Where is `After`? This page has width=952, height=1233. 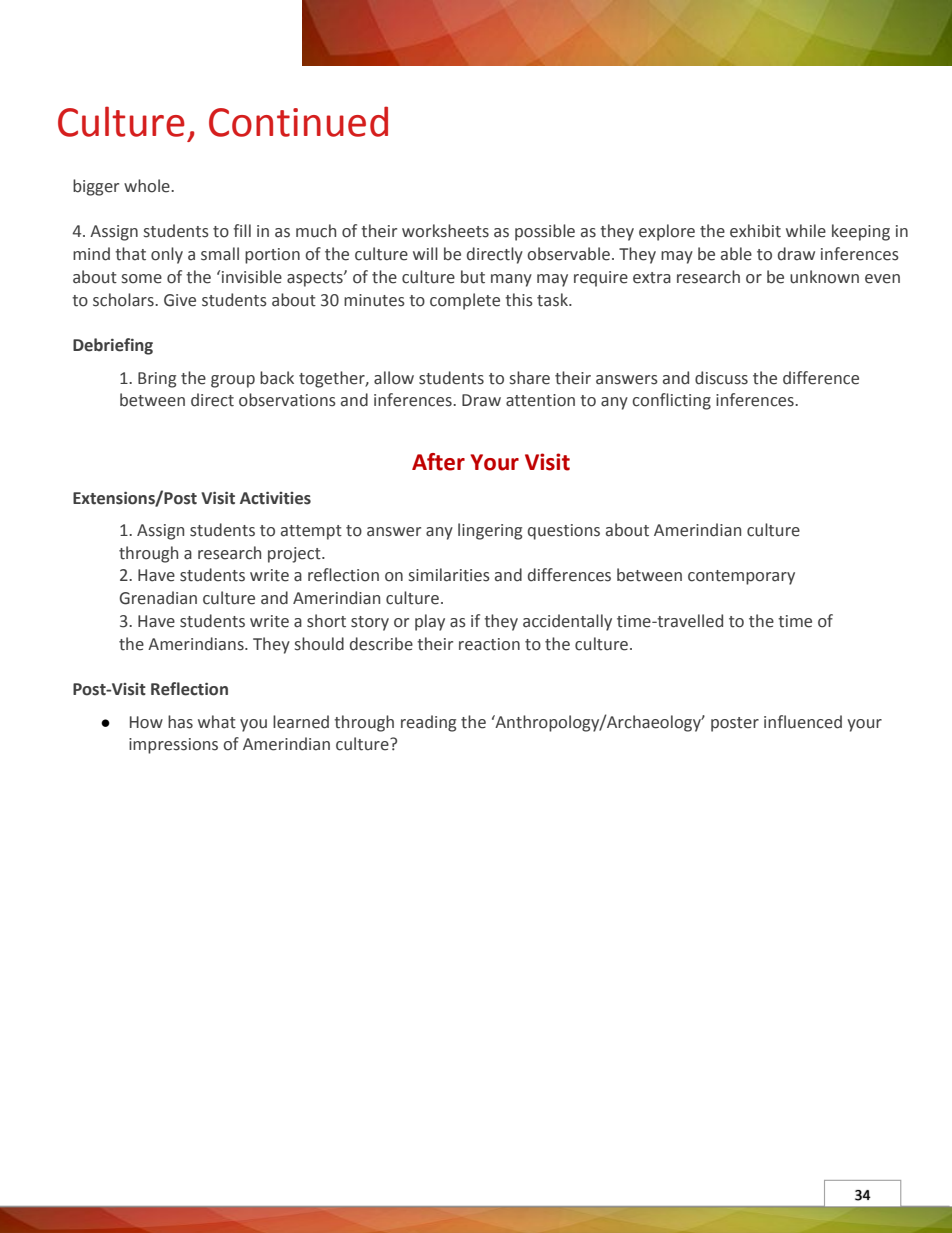
After is located at coordinates (438, 462).
